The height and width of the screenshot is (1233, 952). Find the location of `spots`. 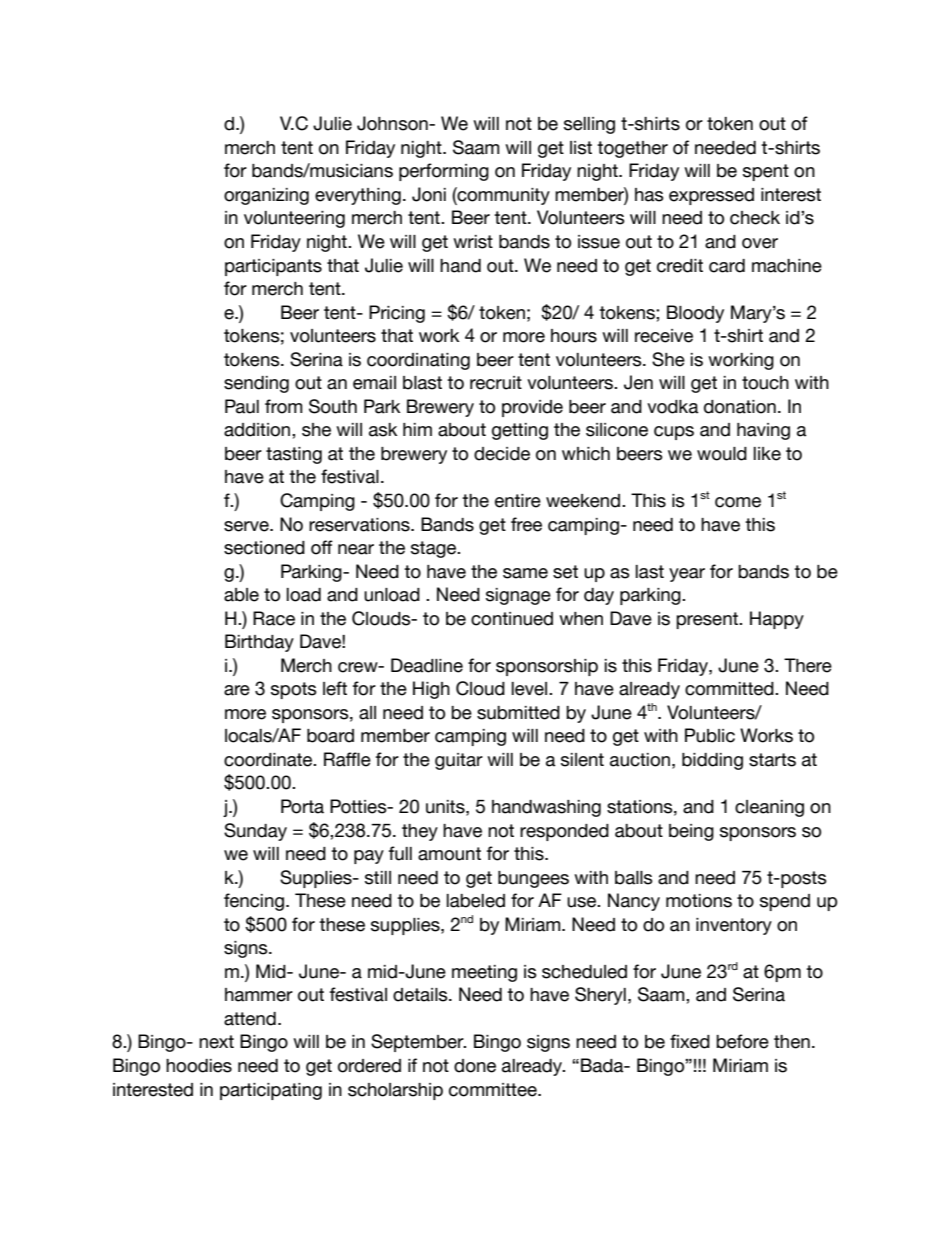

spots is located at coordinates (294, 690).
